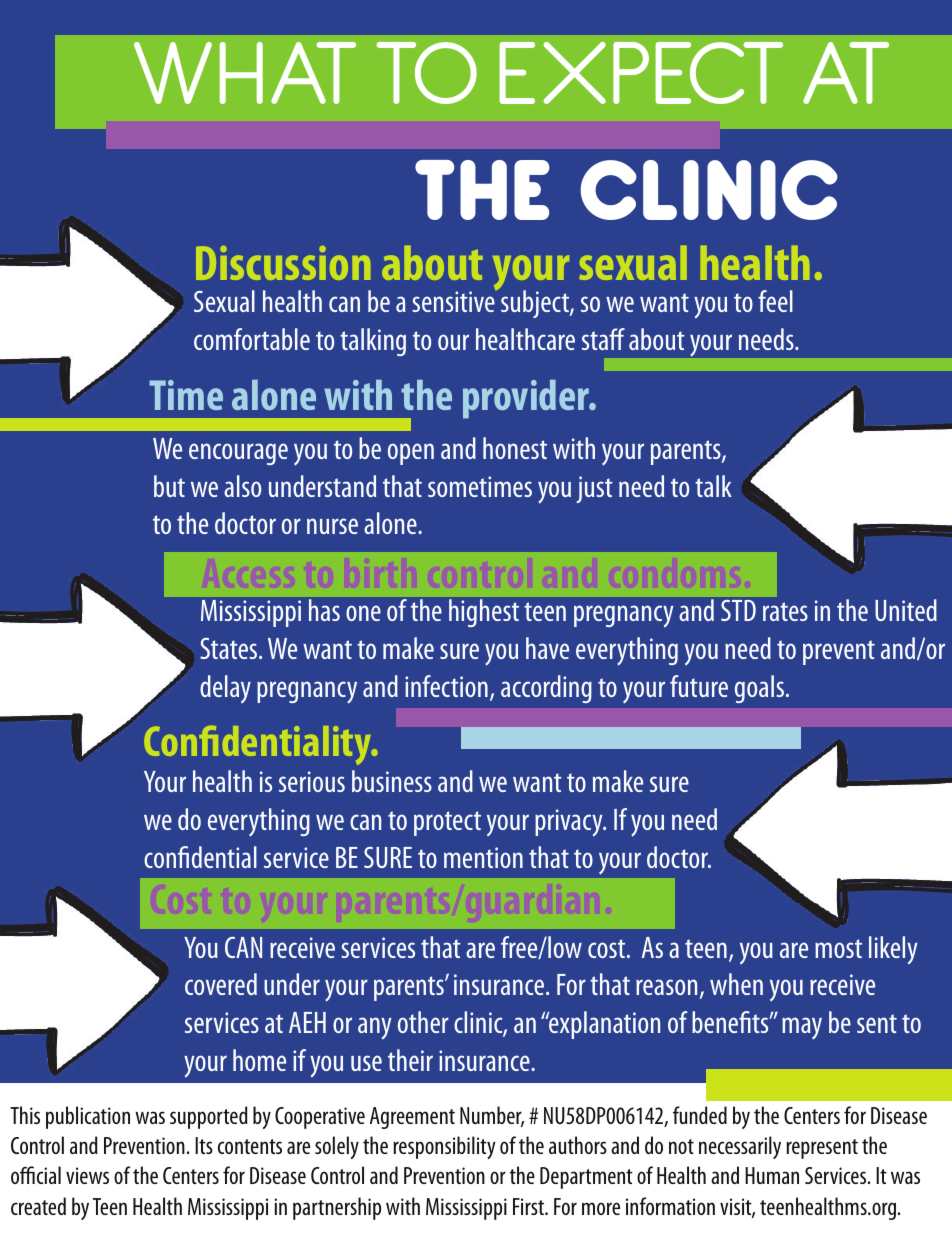  Describe the element at coordinates (775, 301) in the document. I see `feel` at that location.
